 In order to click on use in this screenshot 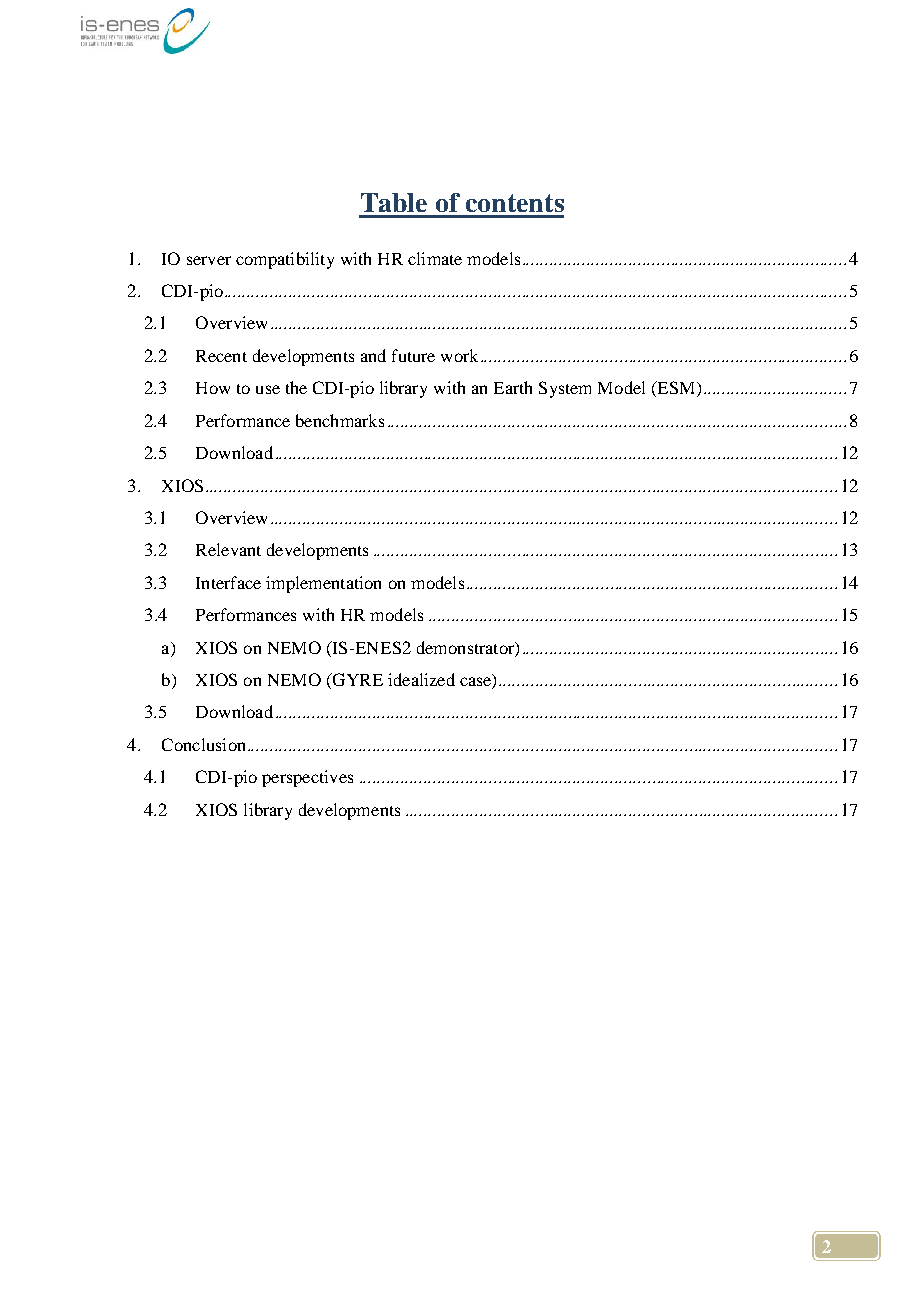, I will do `click(268, 389)`.
